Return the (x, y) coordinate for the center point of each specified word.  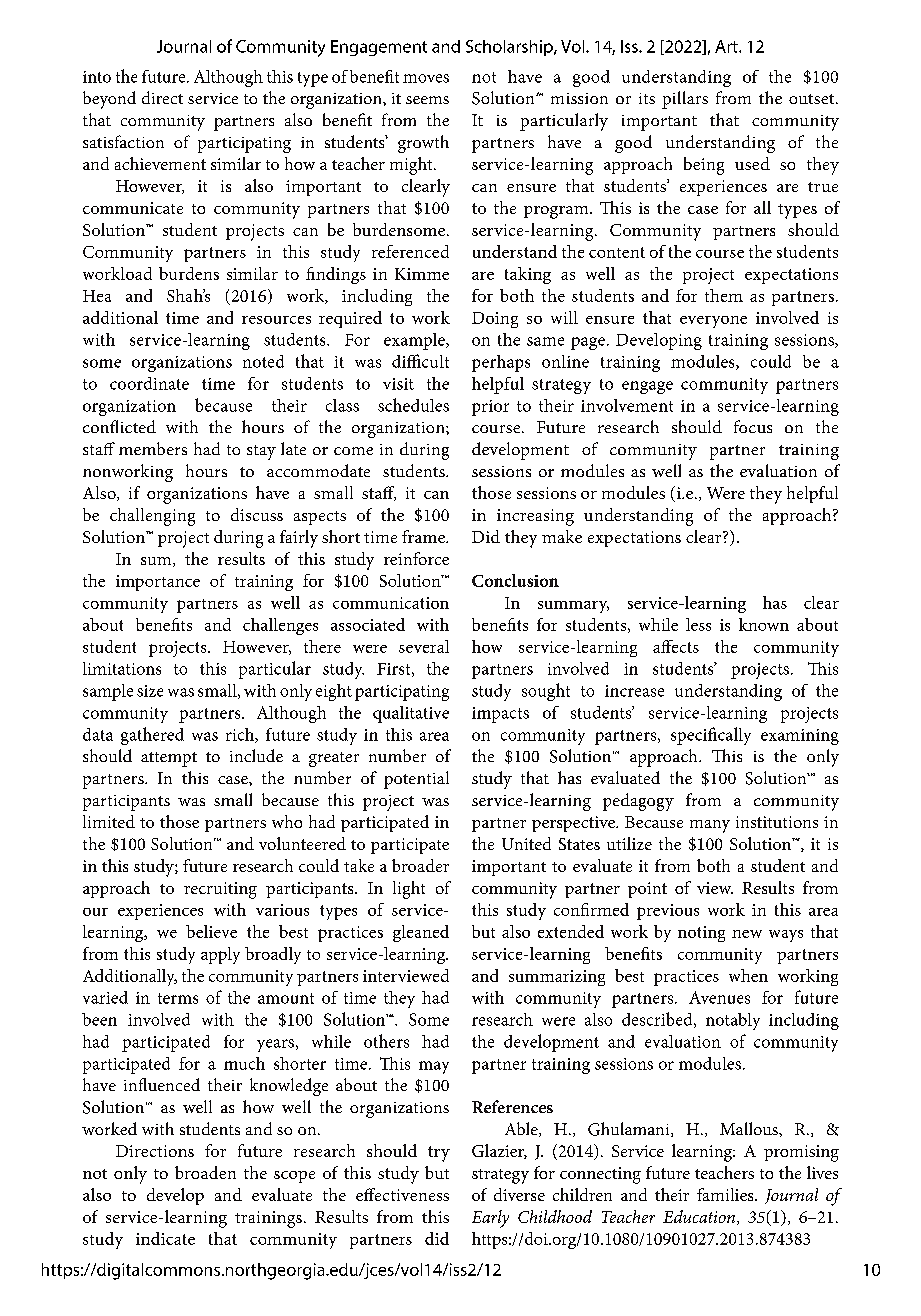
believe (211, 931)
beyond (109, 100)
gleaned (421, 933)
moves (426, 78)
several (424, 646)
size (150, 691)
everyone (713, 322)
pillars (685, 100)
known (764, 624)
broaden (205, 1172)
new (747, 934)
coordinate (149, 383)
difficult (420, 361)
